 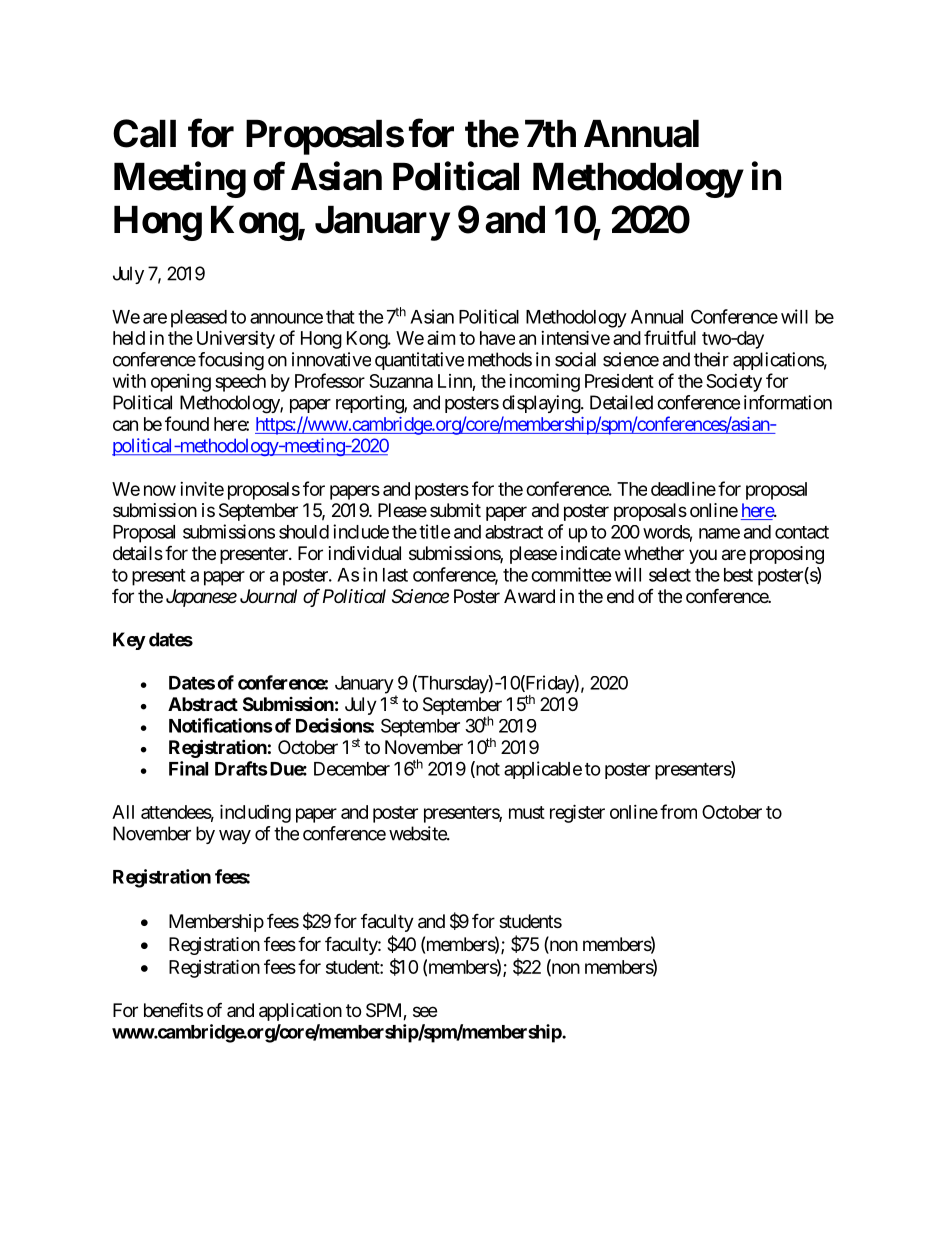 I want to click on Call, so click(x=144, y=133).
